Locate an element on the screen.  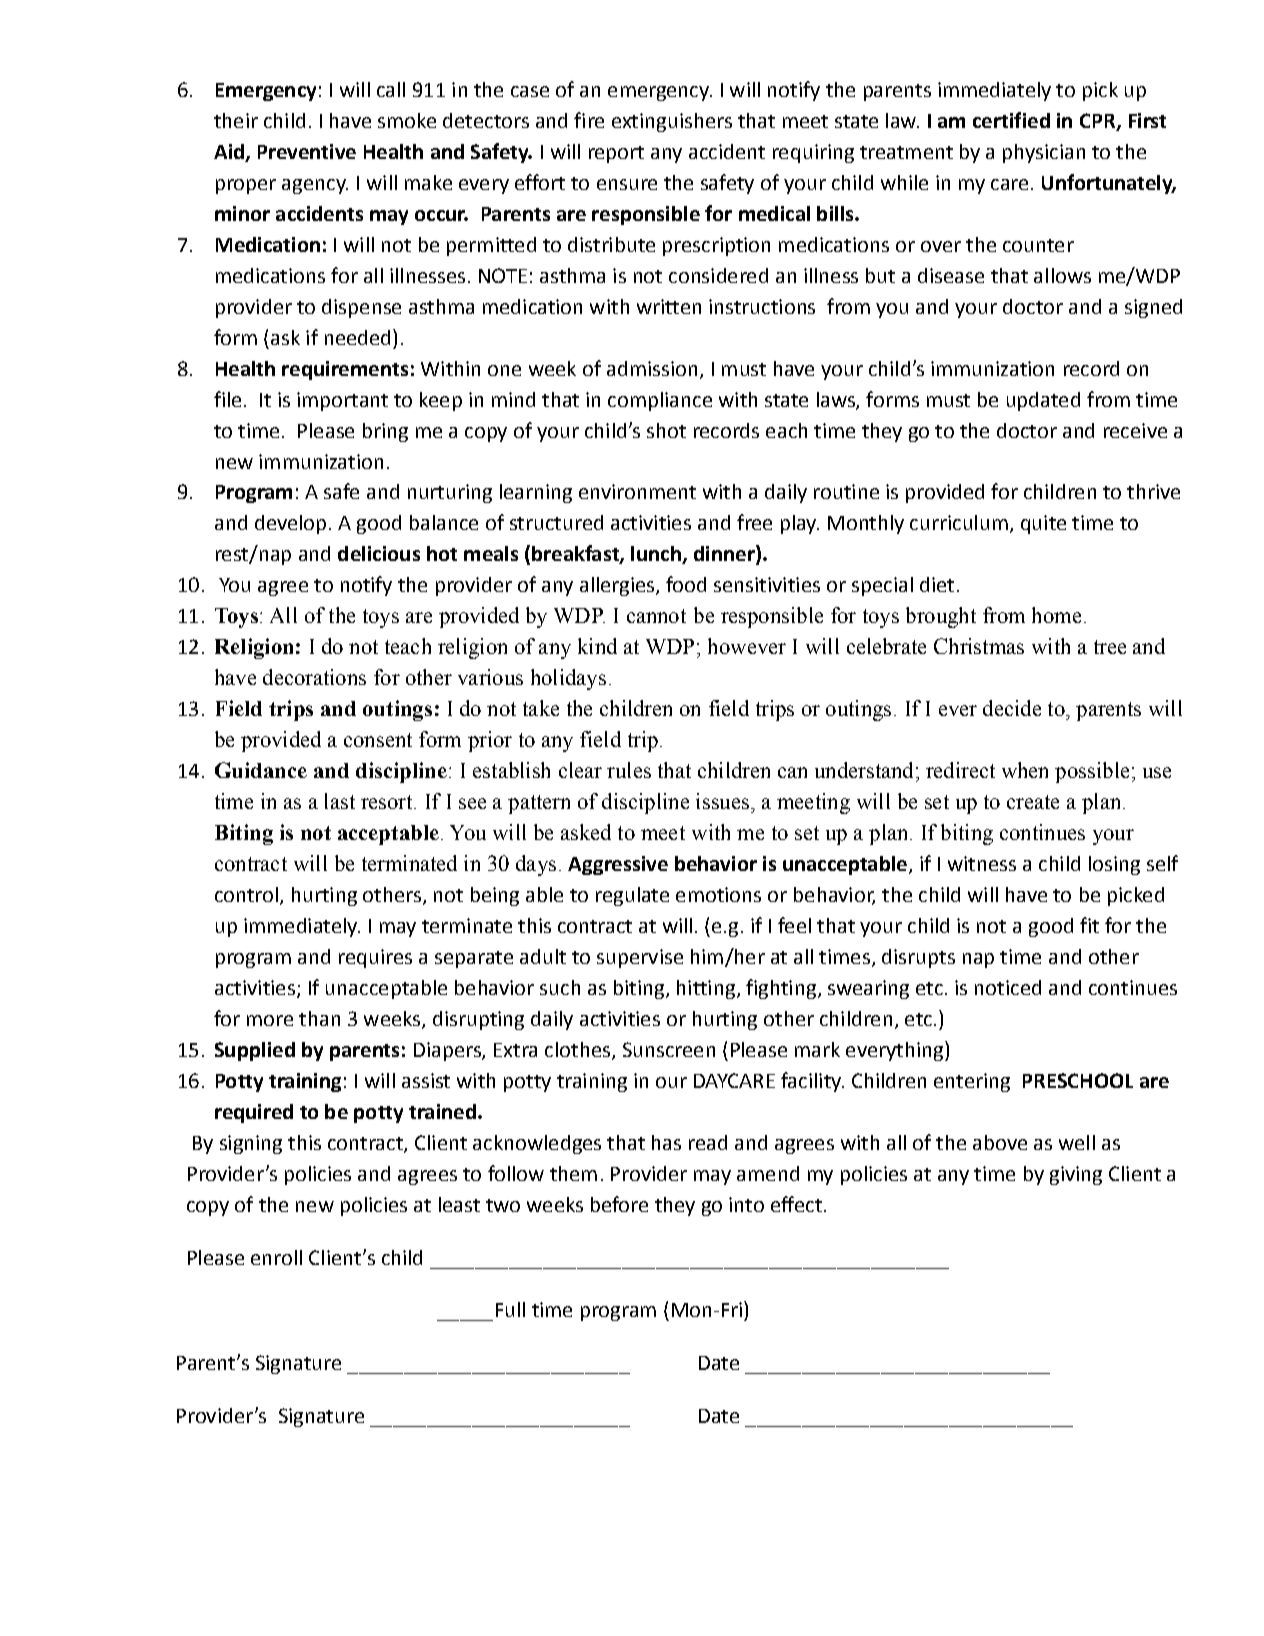
into is located at coordinates (746, 1204).
